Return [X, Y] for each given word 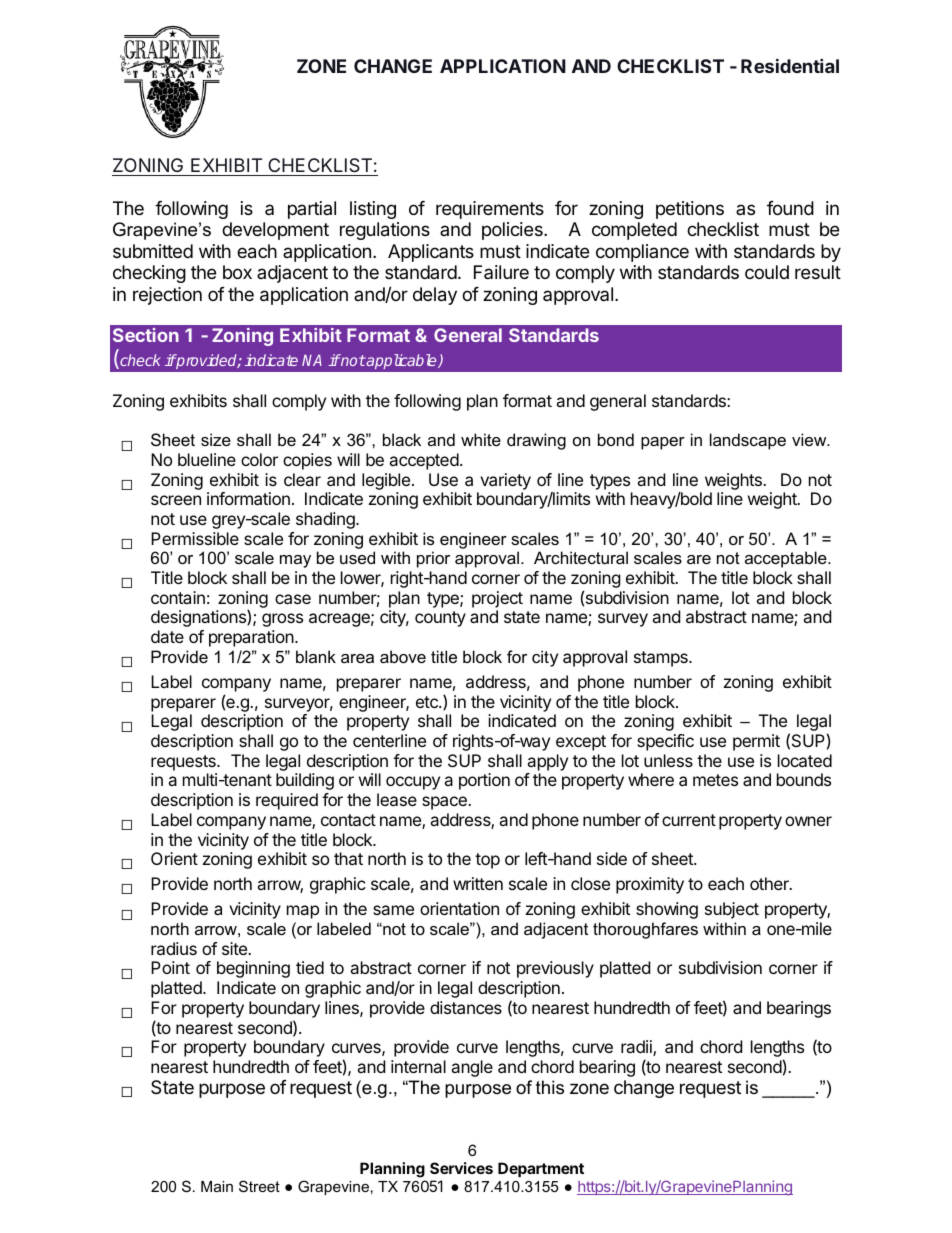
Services [461, 1168]
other [770, 883]
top [487, 861]
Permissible [195, 538]
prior [433, 559]
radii [637, 1048]
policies [513, 231]
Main [217, 1186]
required [287, 801]
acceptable [787, 559]
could [767, 272]
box [237, 272]
